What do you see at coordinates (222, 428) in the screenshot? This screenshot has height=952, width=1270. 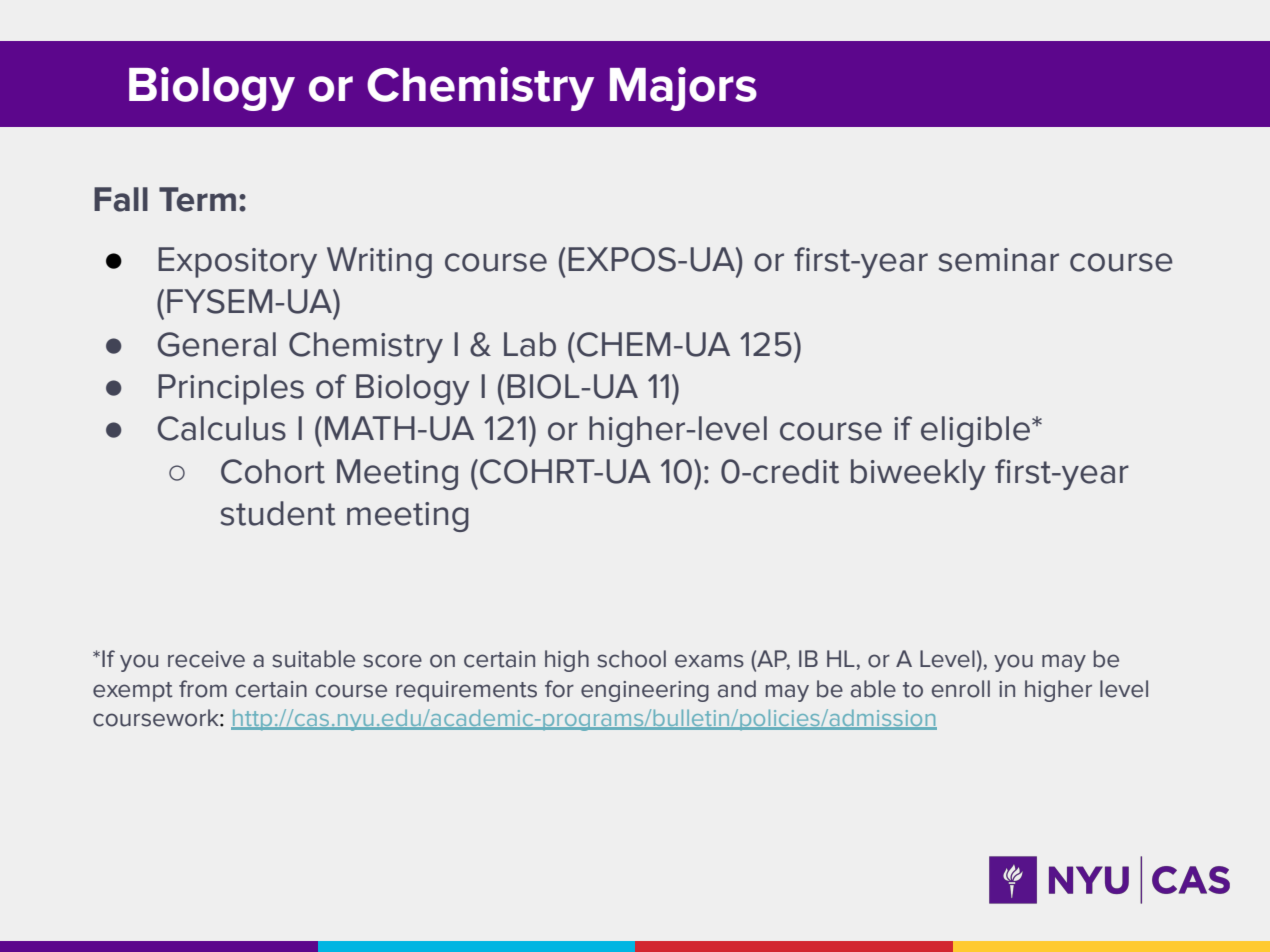 I see `Calculus` at bounding box center [222, 428].
